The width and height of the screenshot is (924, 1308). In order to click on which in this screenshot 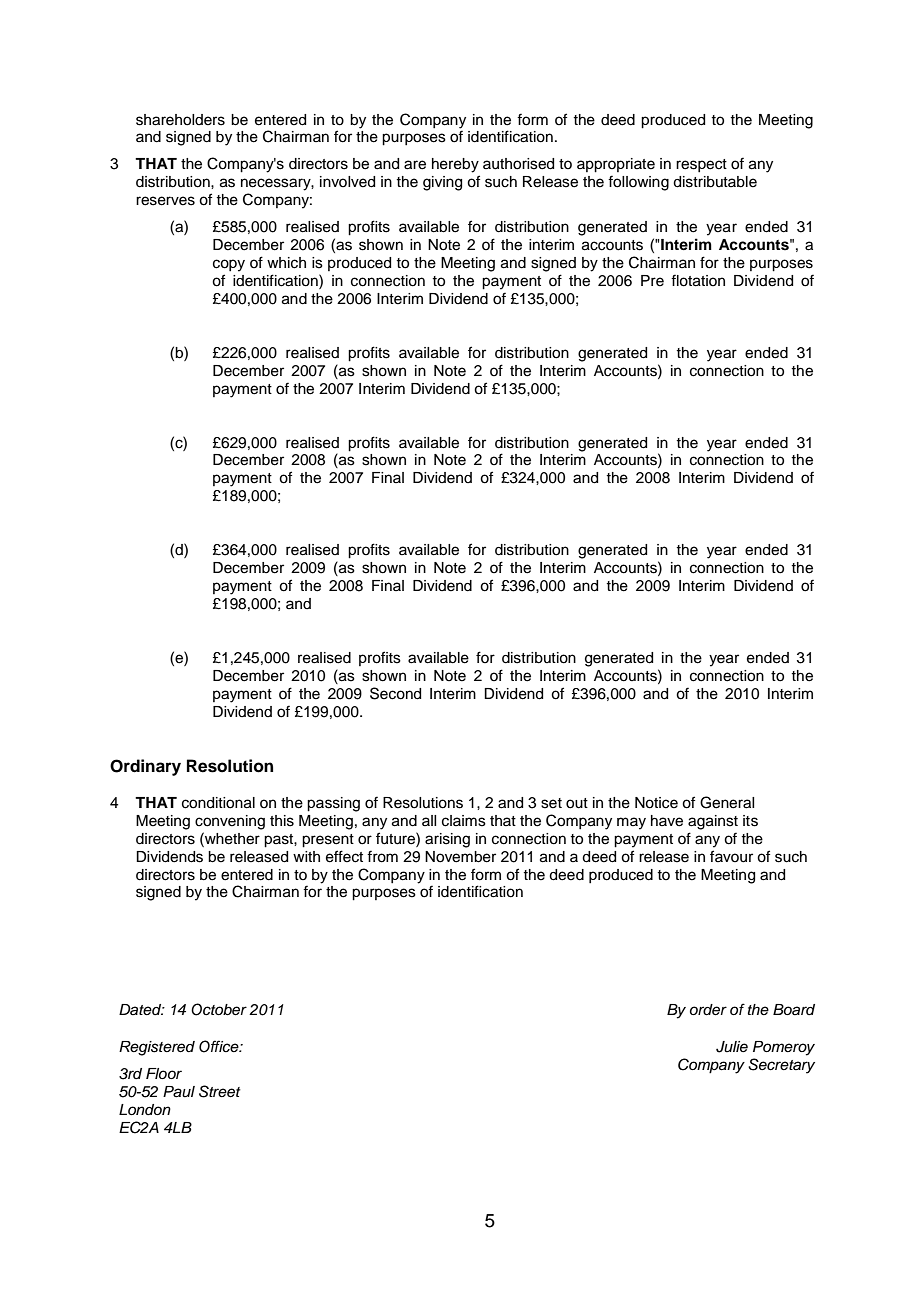, I will do `click(286, 263)`.
